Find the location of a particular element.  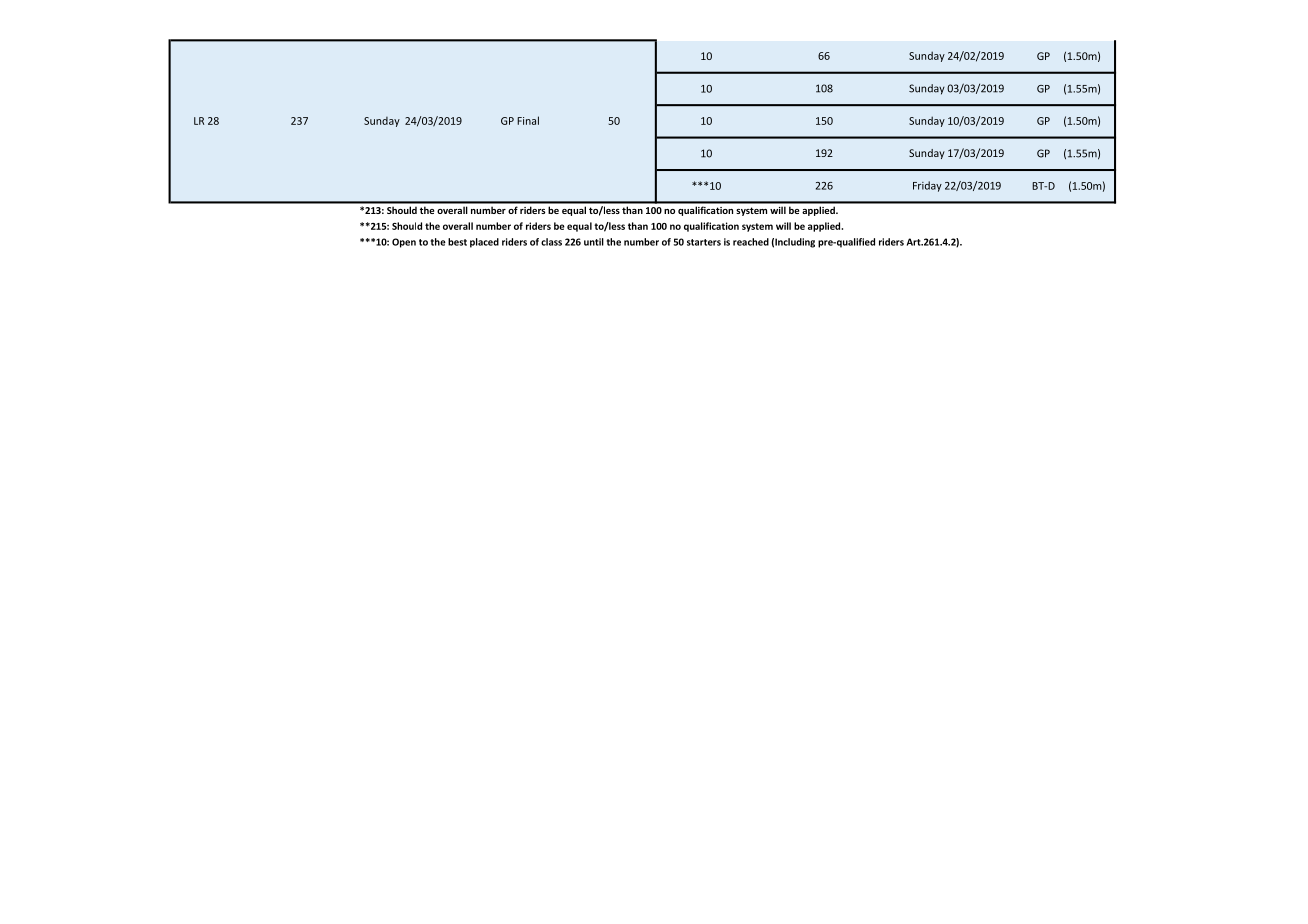

Open is located at coordinates (404, 243).
